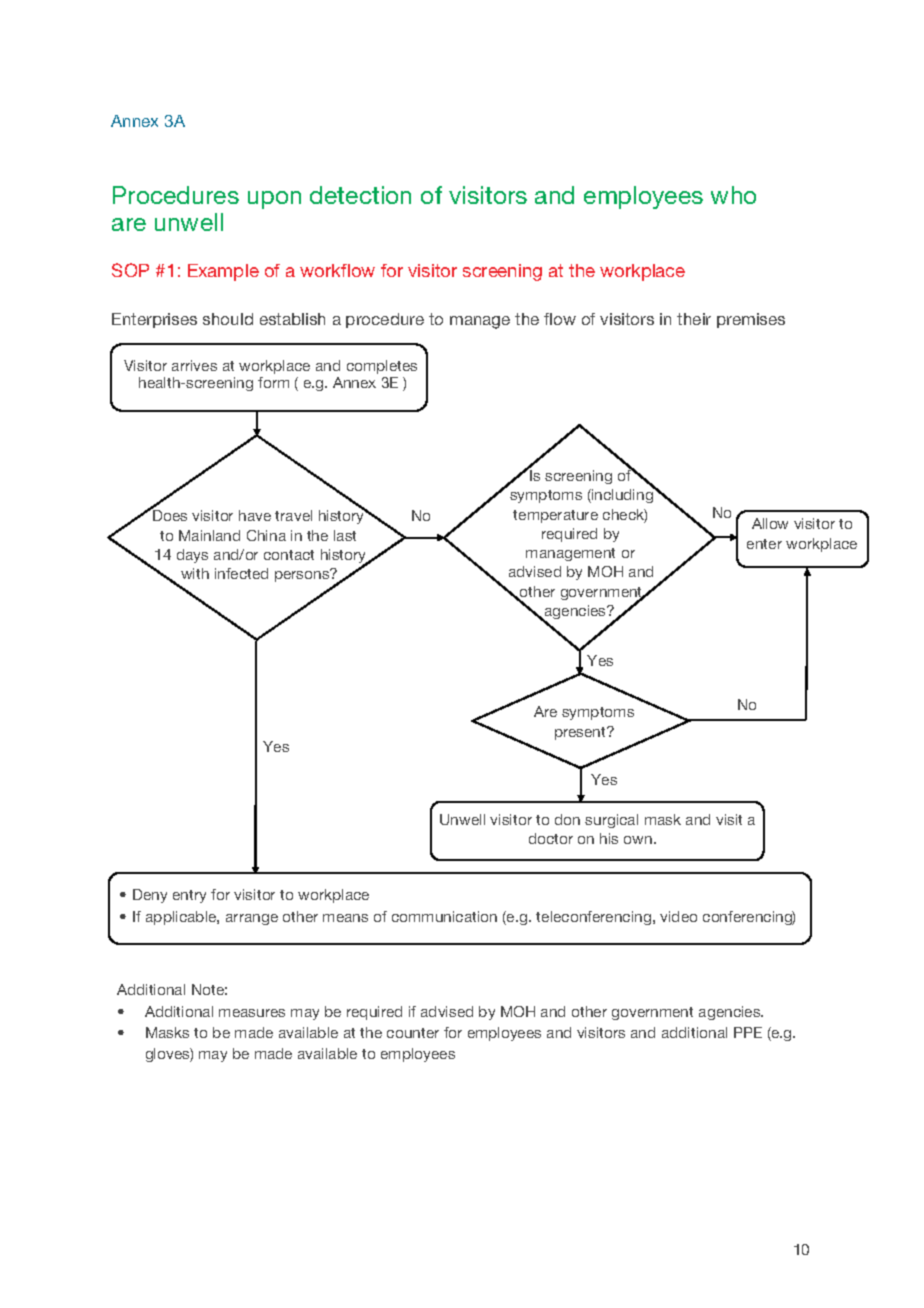  Describe the element at coordinates (274, 200) in the document. I see `upon` at that location.
